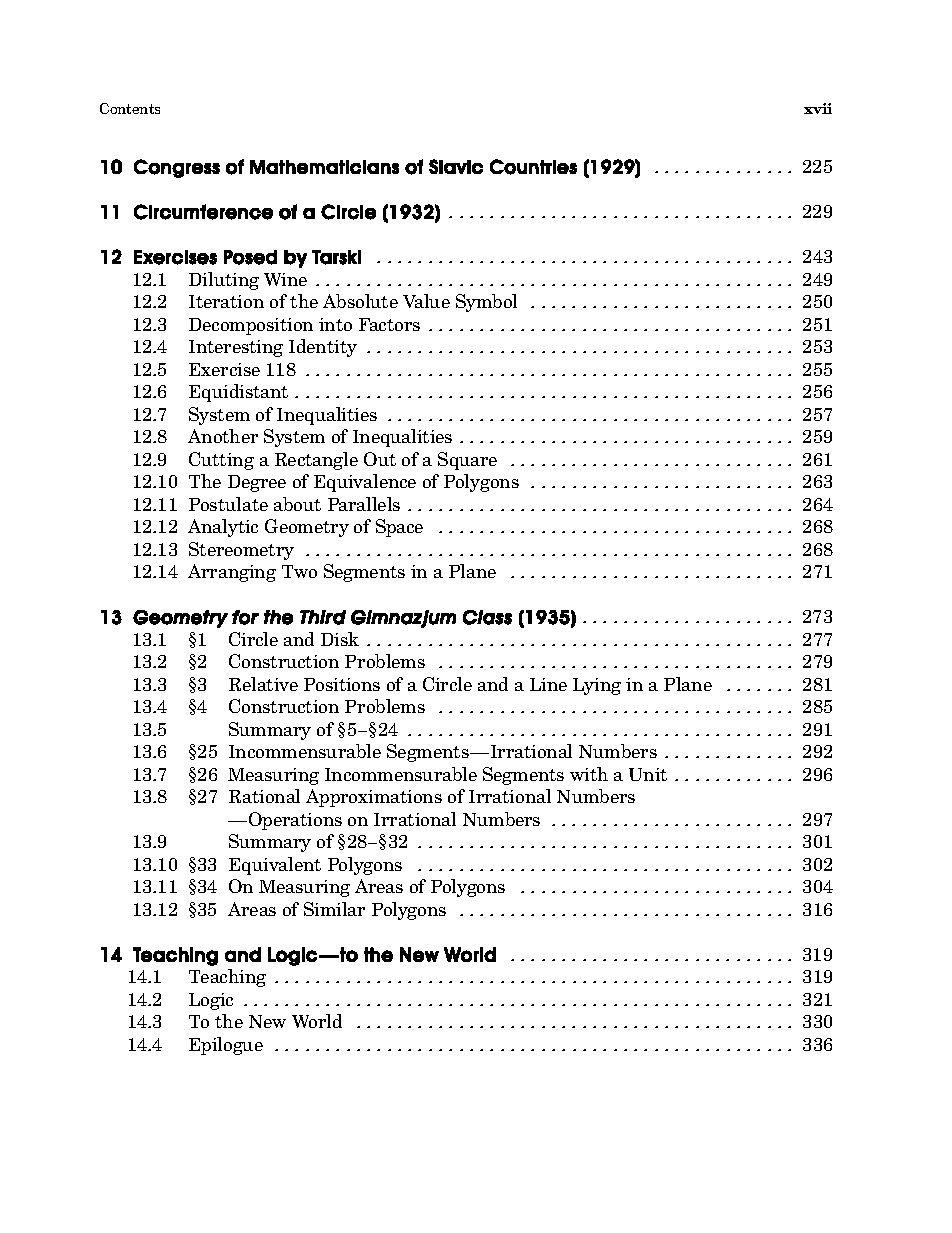 The width and height of the page is (952, 1233). I want to click on Epilogue, so click(226, 1046).
